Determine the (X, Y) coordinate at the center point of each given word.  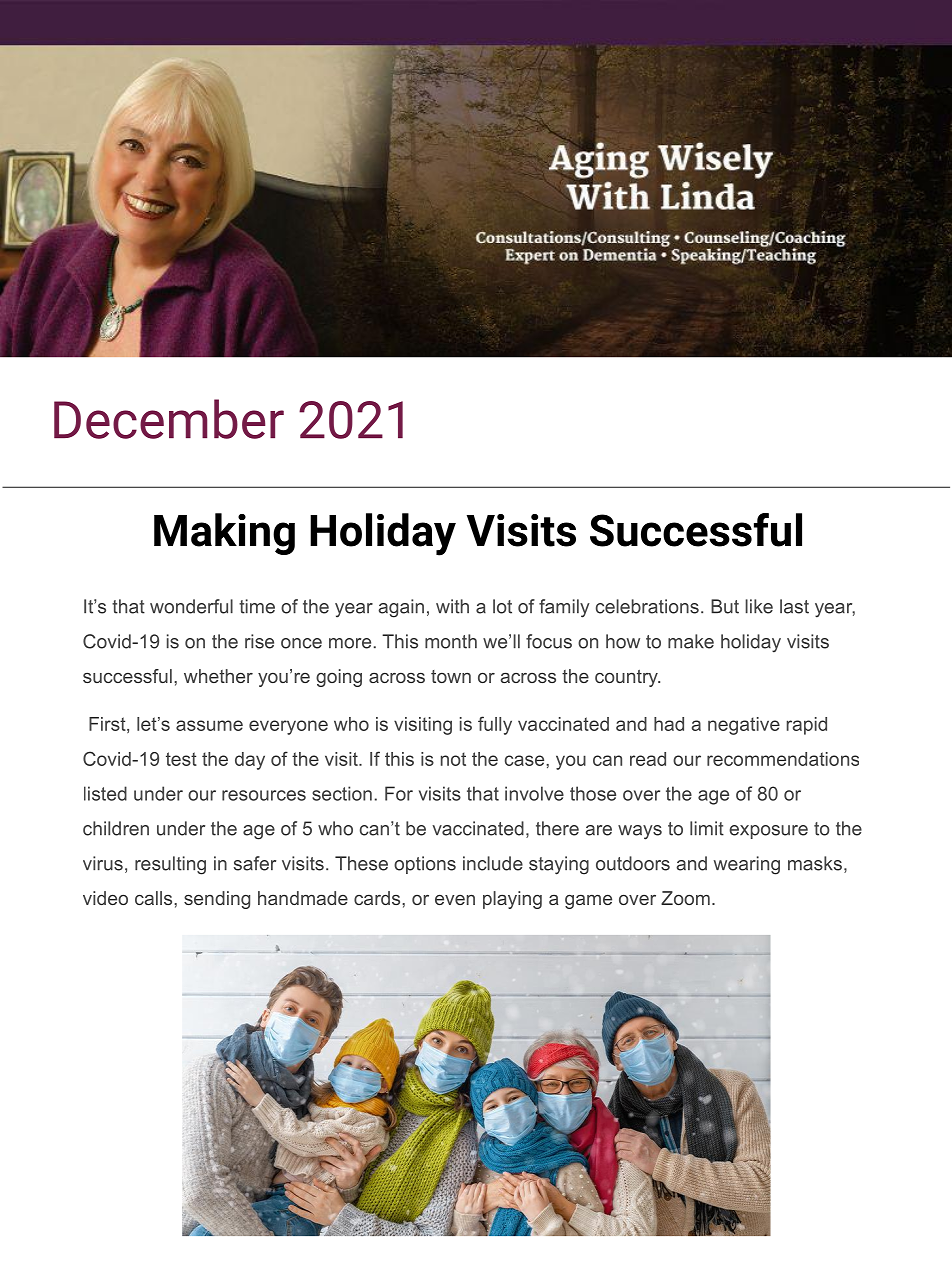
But (725, 606)
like (759, 606)
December (169, 419)
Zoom (685, 898)
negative (744, 726)
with (452, 606)
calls (155, 898)
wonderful (191, 606)
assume (209, 725)
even (455, 900)
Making (224, 534)
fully (495, 725)
